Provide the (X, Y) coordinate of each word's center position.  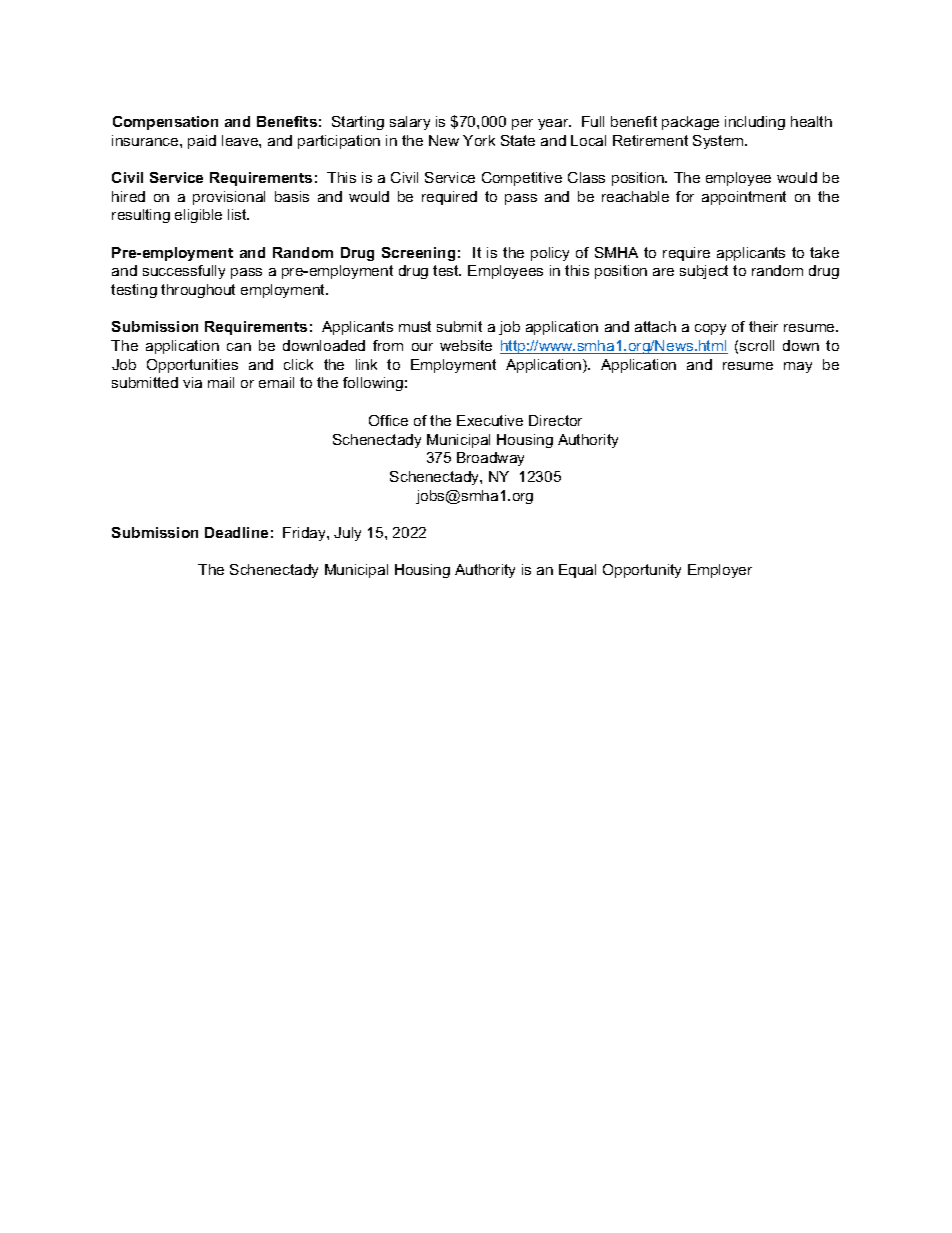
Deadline (236, 532)
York (479, 140)
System (719, 142)
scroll (757, 345)
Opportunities (192, 366)
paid (202, 142)
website (466, 345)
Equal (577, 571)
